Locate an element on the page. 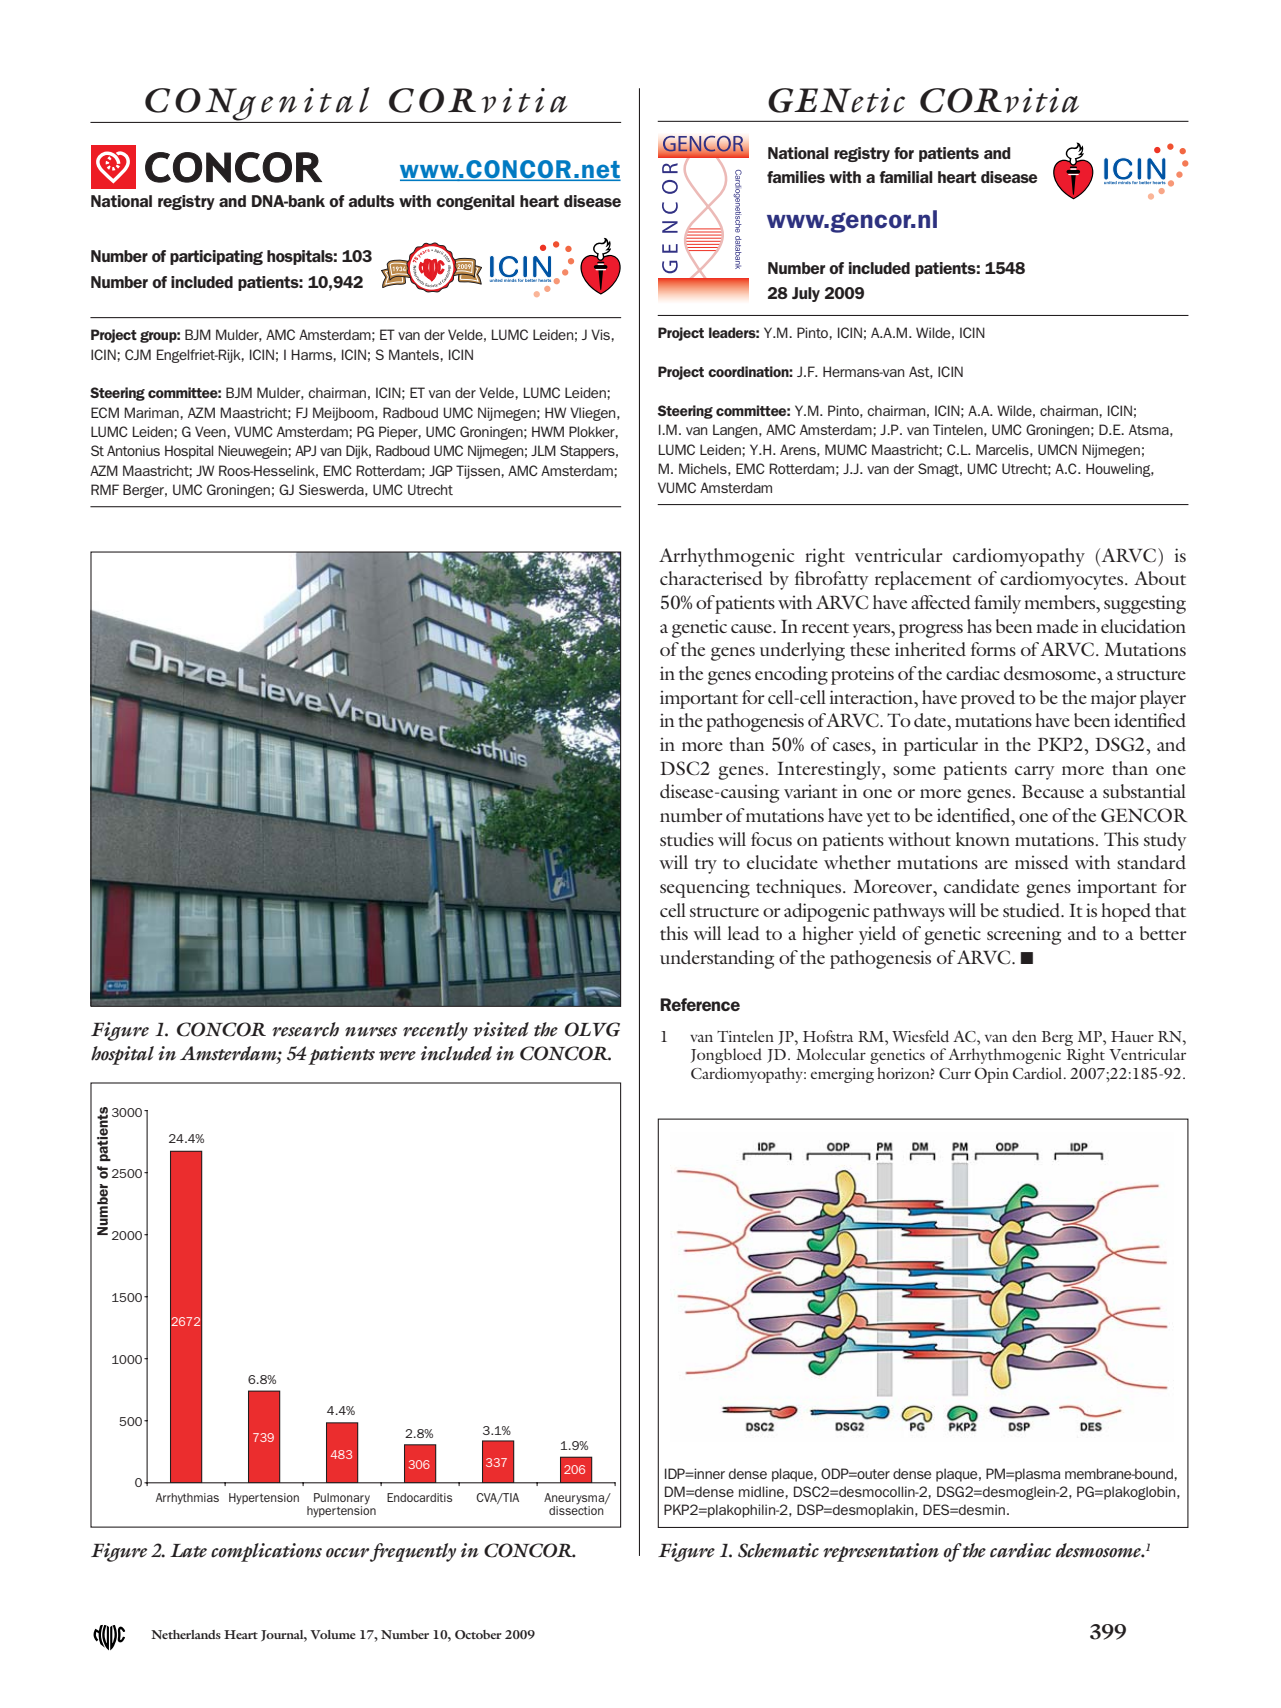 The height and width of the page is (1708, 1281). participating is located at coordinates (216, 257).
